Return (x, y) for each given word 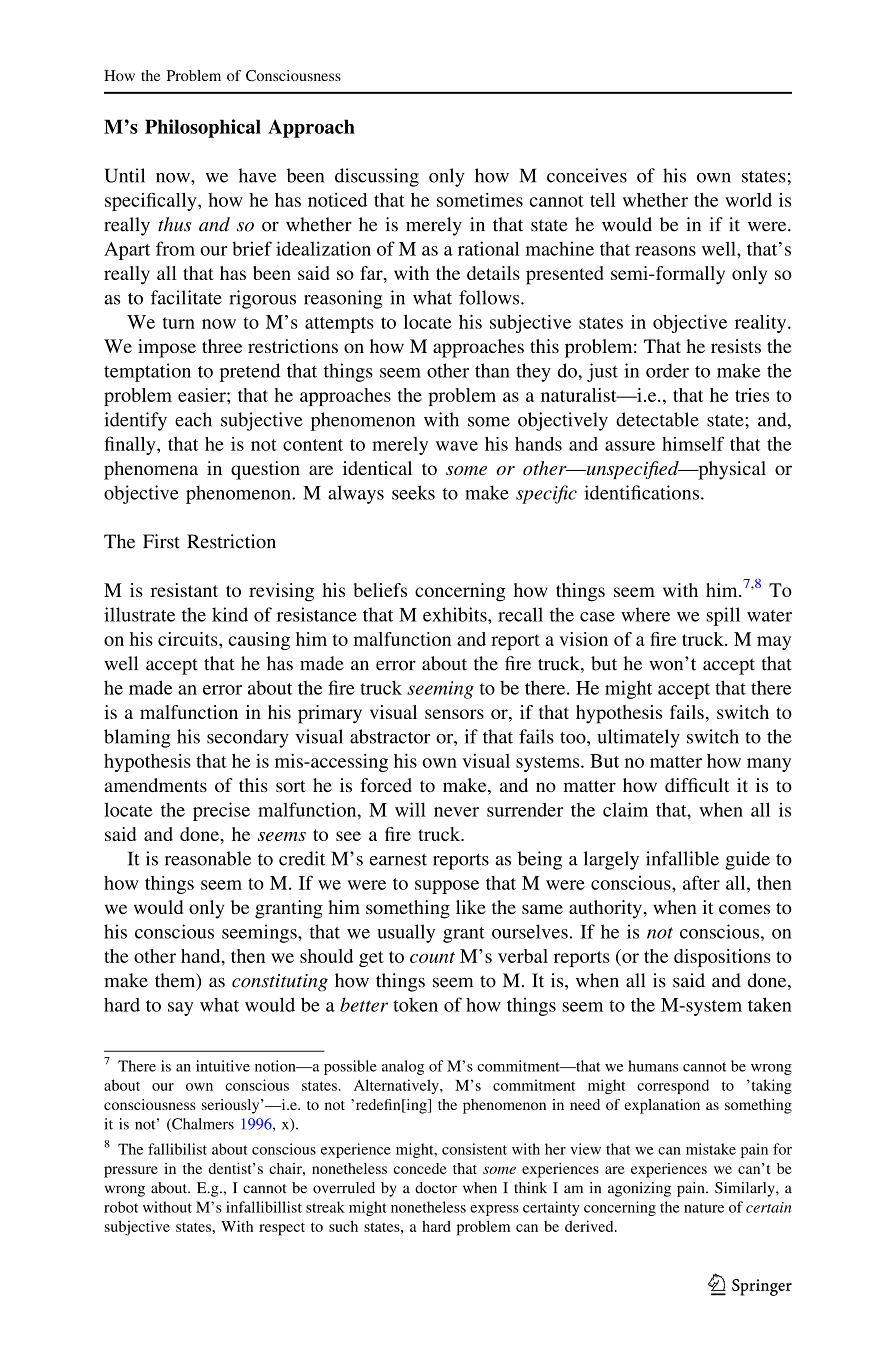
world (748, 200)
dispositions (722, 958)
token (415, 1005)
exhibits (456, 614)
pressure (131, 1172)
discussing (377, 177)
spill (723, 616)
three (222, 346)
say (181, 1009)
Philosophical (203, 128)
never (456, 812)
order (667, 370)
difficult (697, 785)
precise (221, 811)
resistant (184, 590)
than (492, 370)
